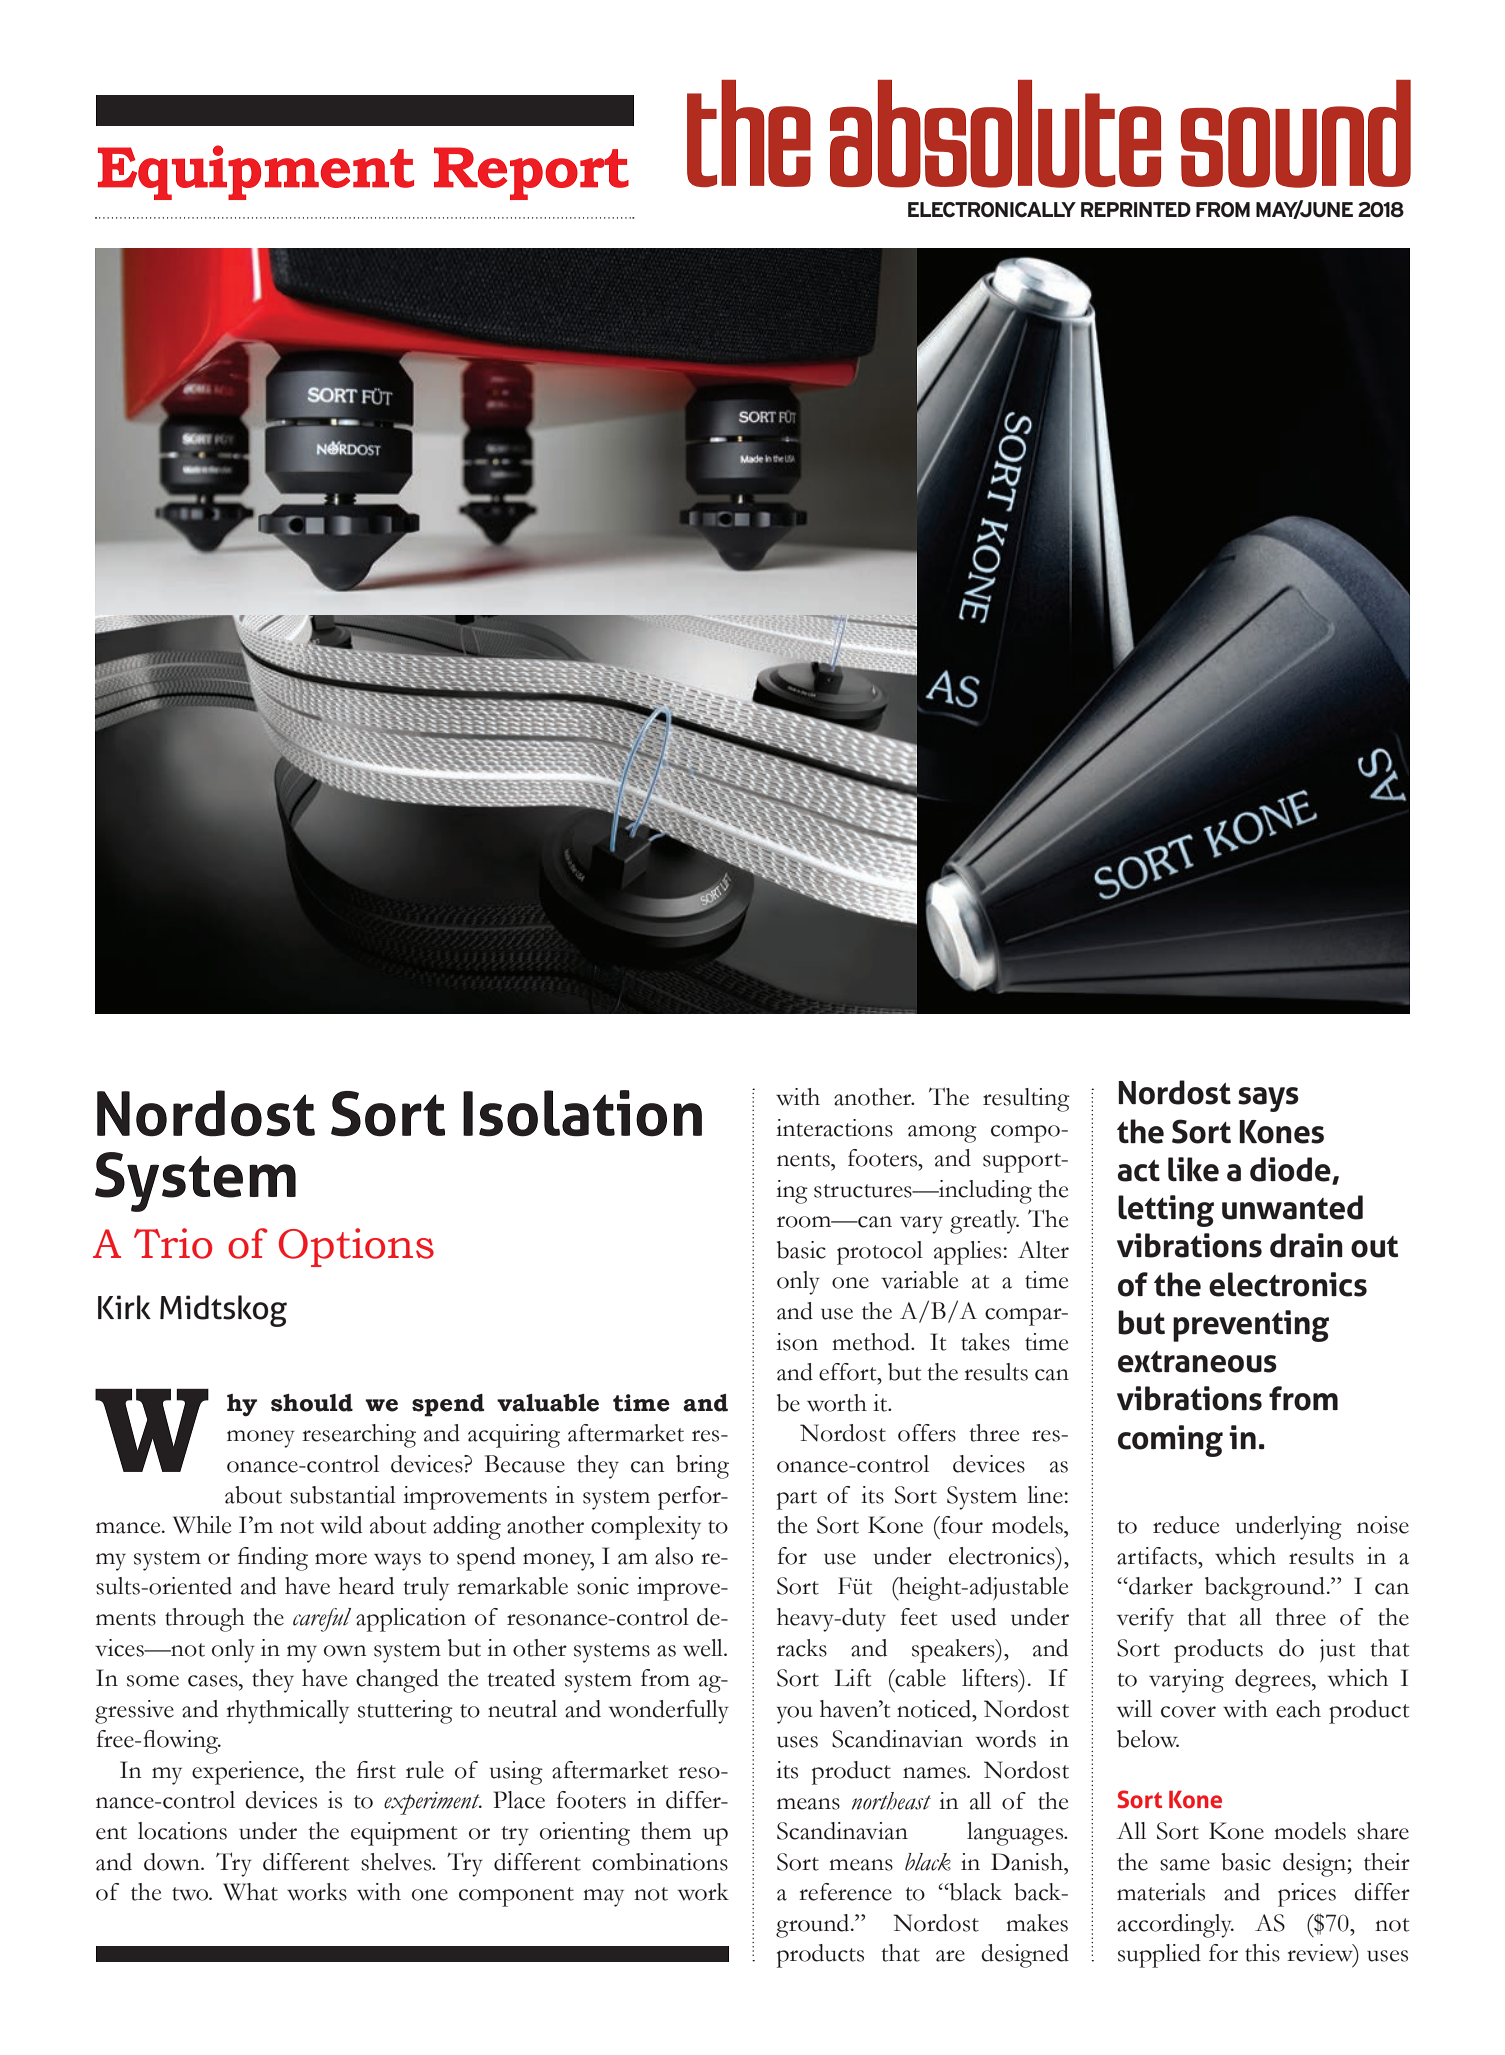 Image resolution: width=1505 pixels, height=2055 pixels. What do you see at coordinates (250, 1892) in the screenshot?
I see `What` at bounding box center [250, 1892].
